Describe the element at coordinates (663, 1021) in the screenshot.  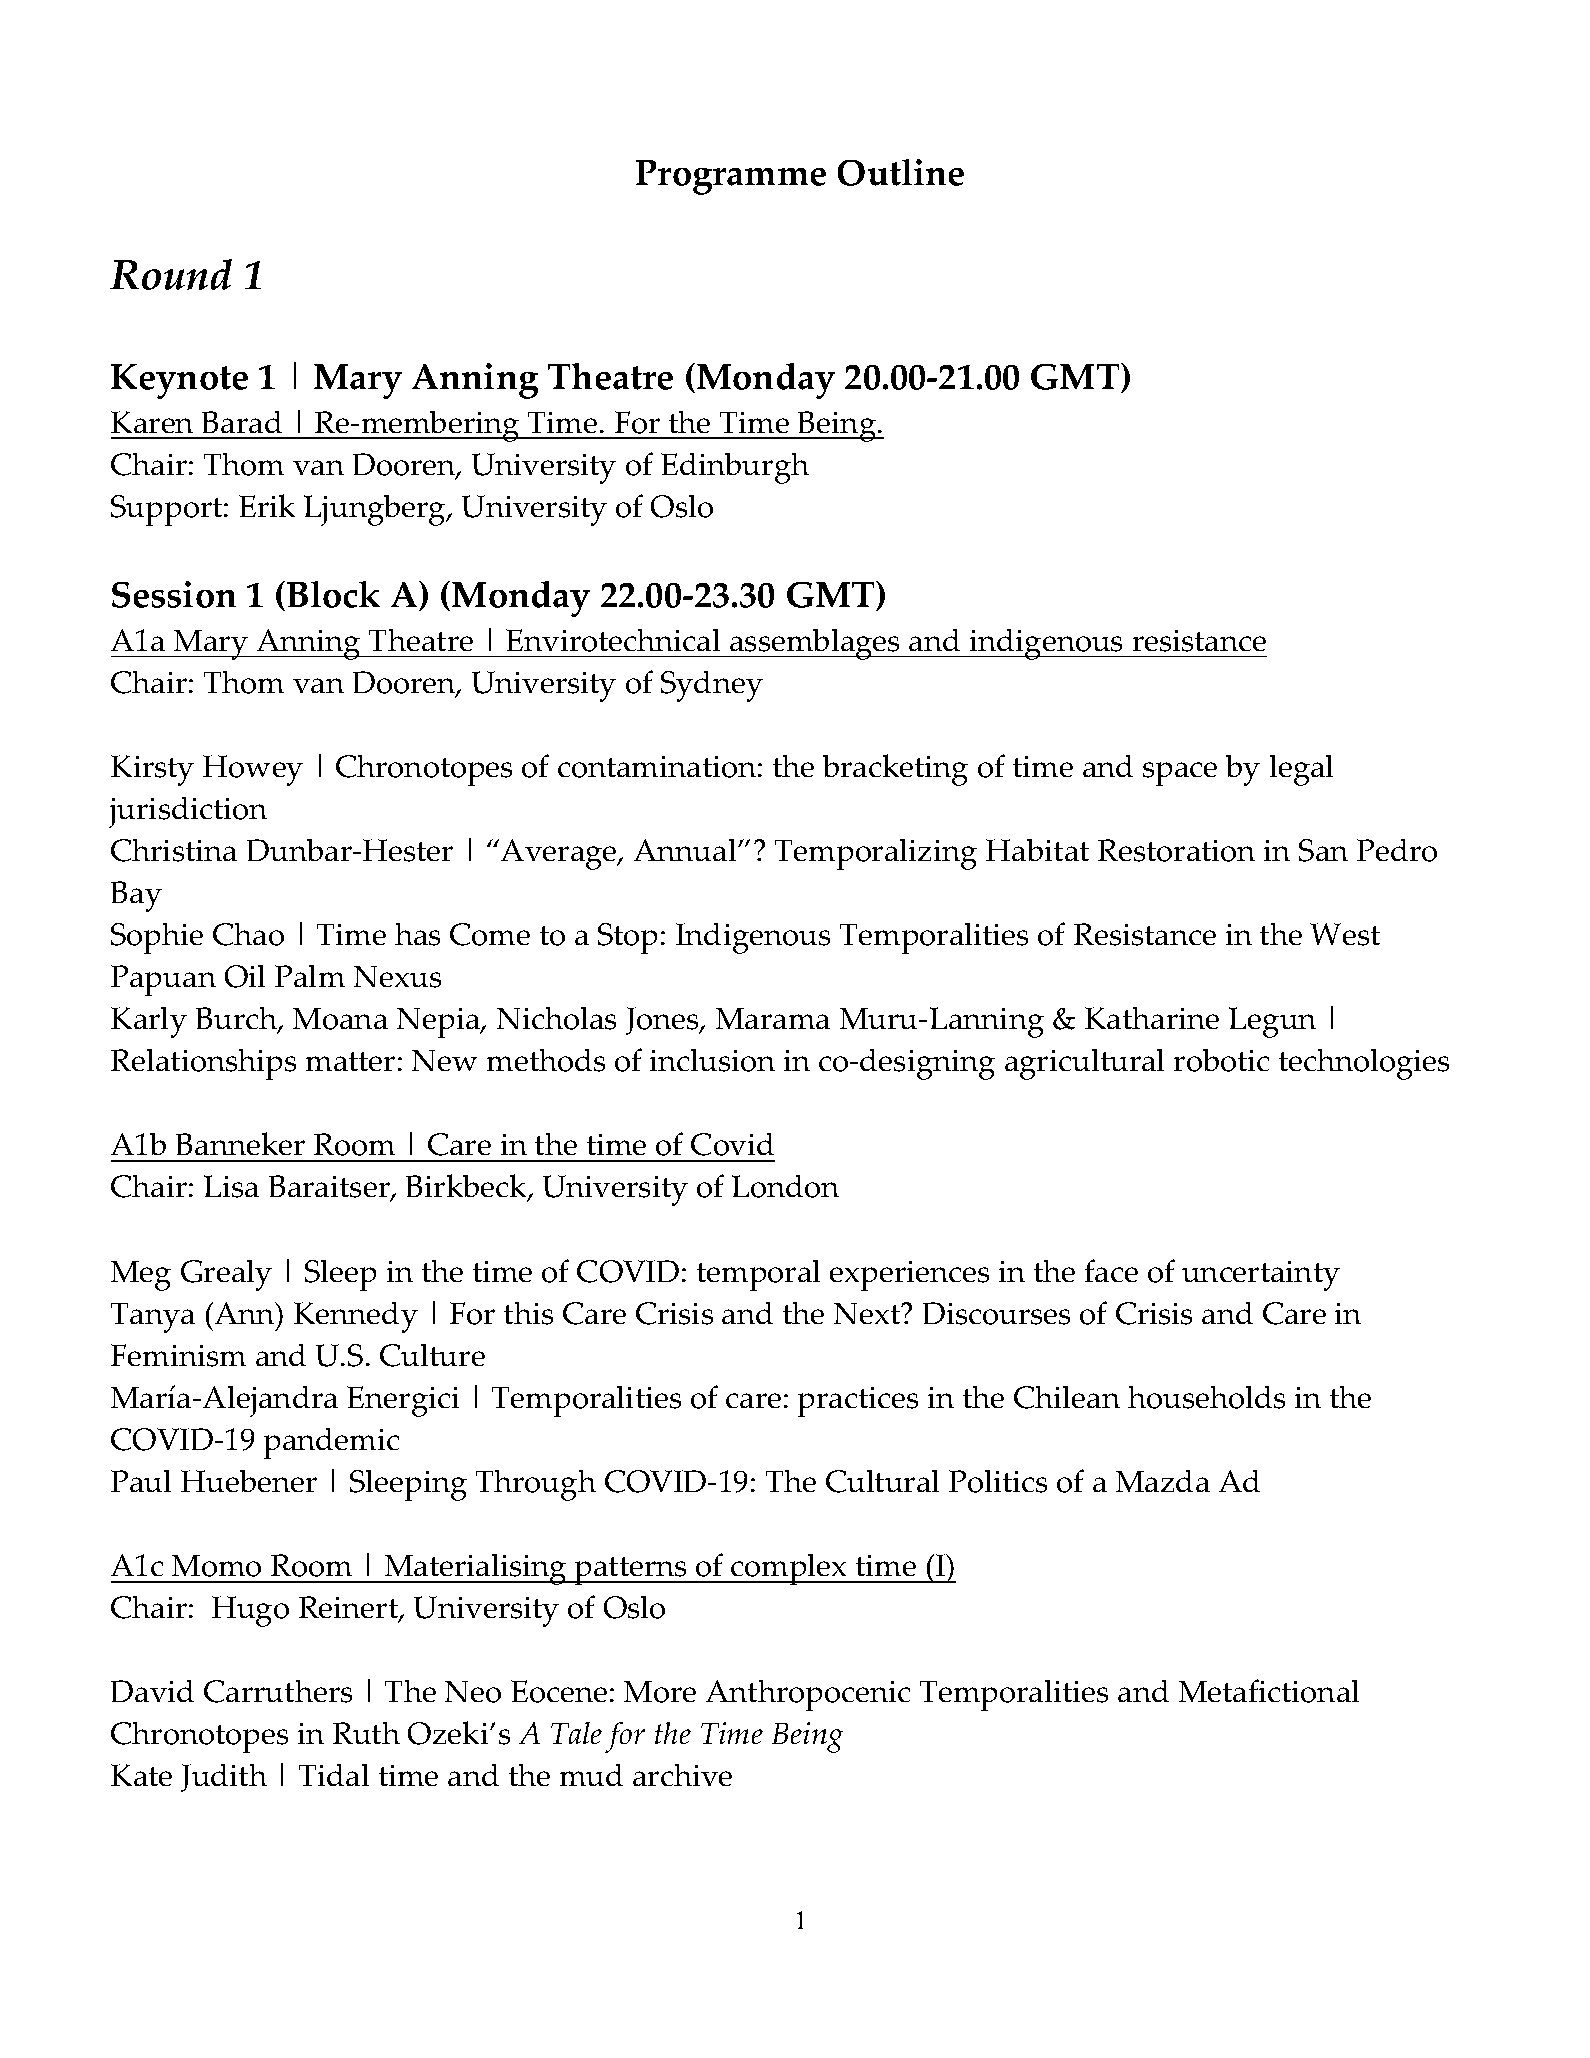
I see `Jones` at that location.
